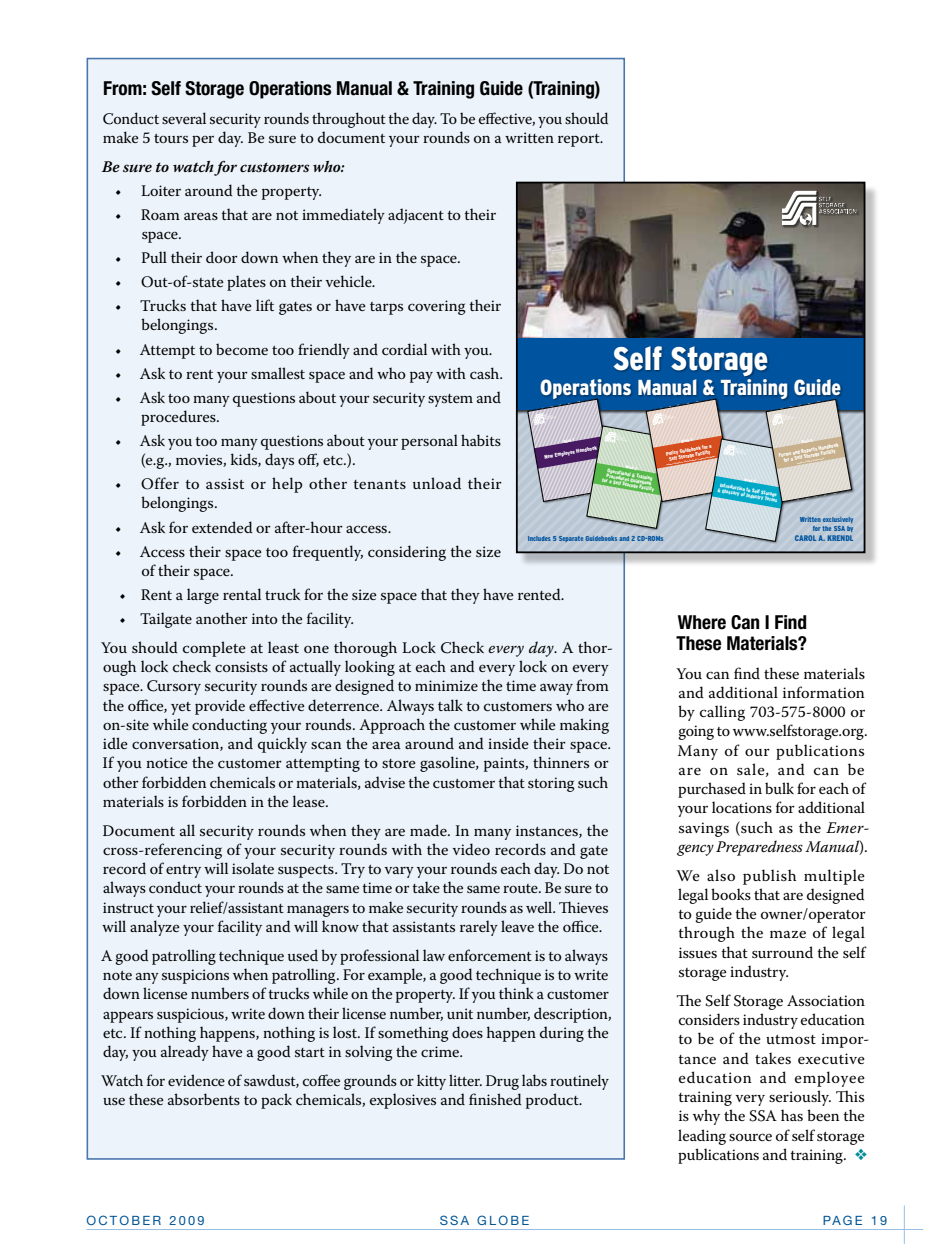 This image has width=952, height=1256. I want to click on tours, so click(171, 138).
